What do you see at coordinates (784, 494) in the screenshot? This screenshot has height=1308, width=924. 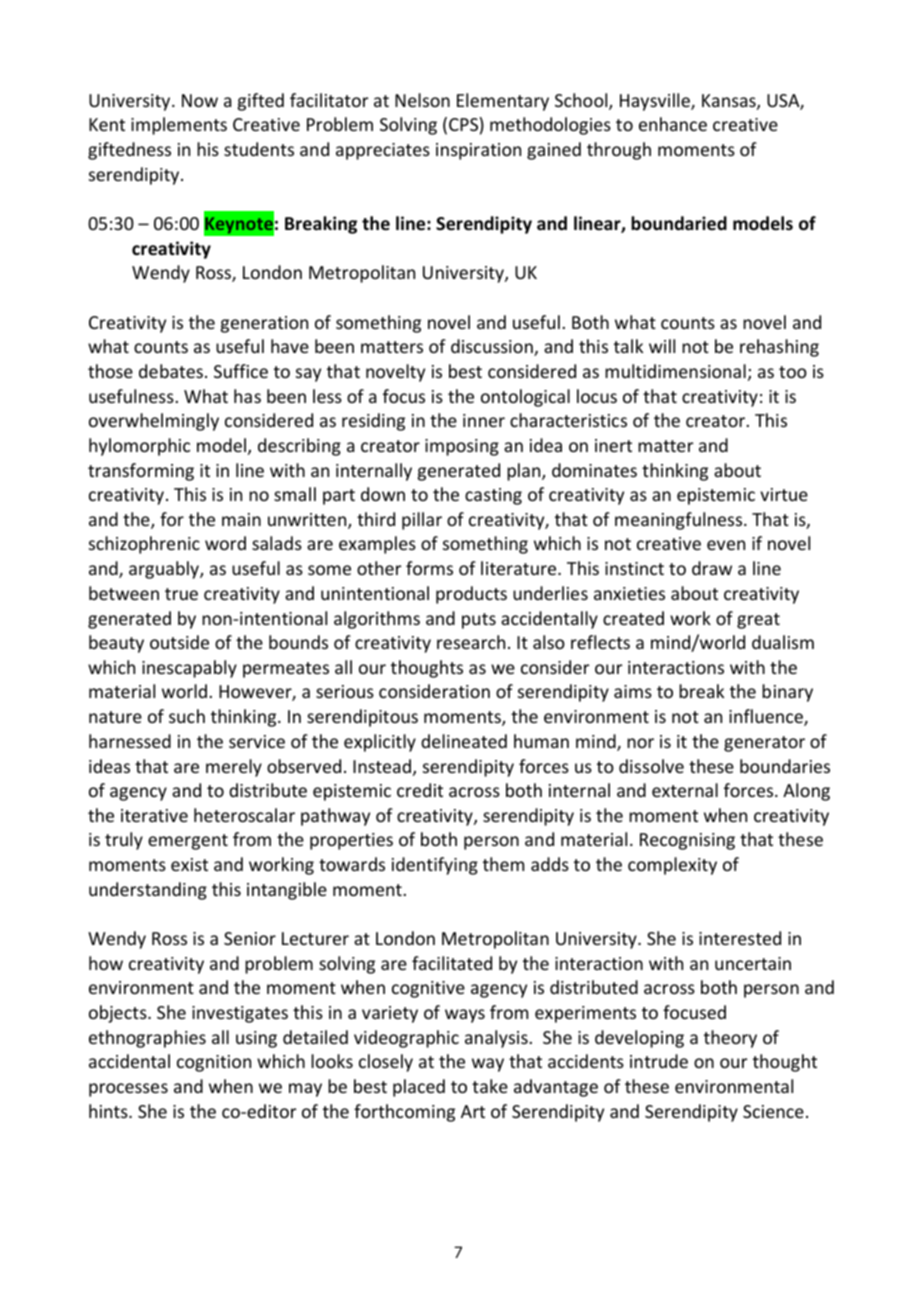 I see `virtue` at bounding box center [784, 494].
